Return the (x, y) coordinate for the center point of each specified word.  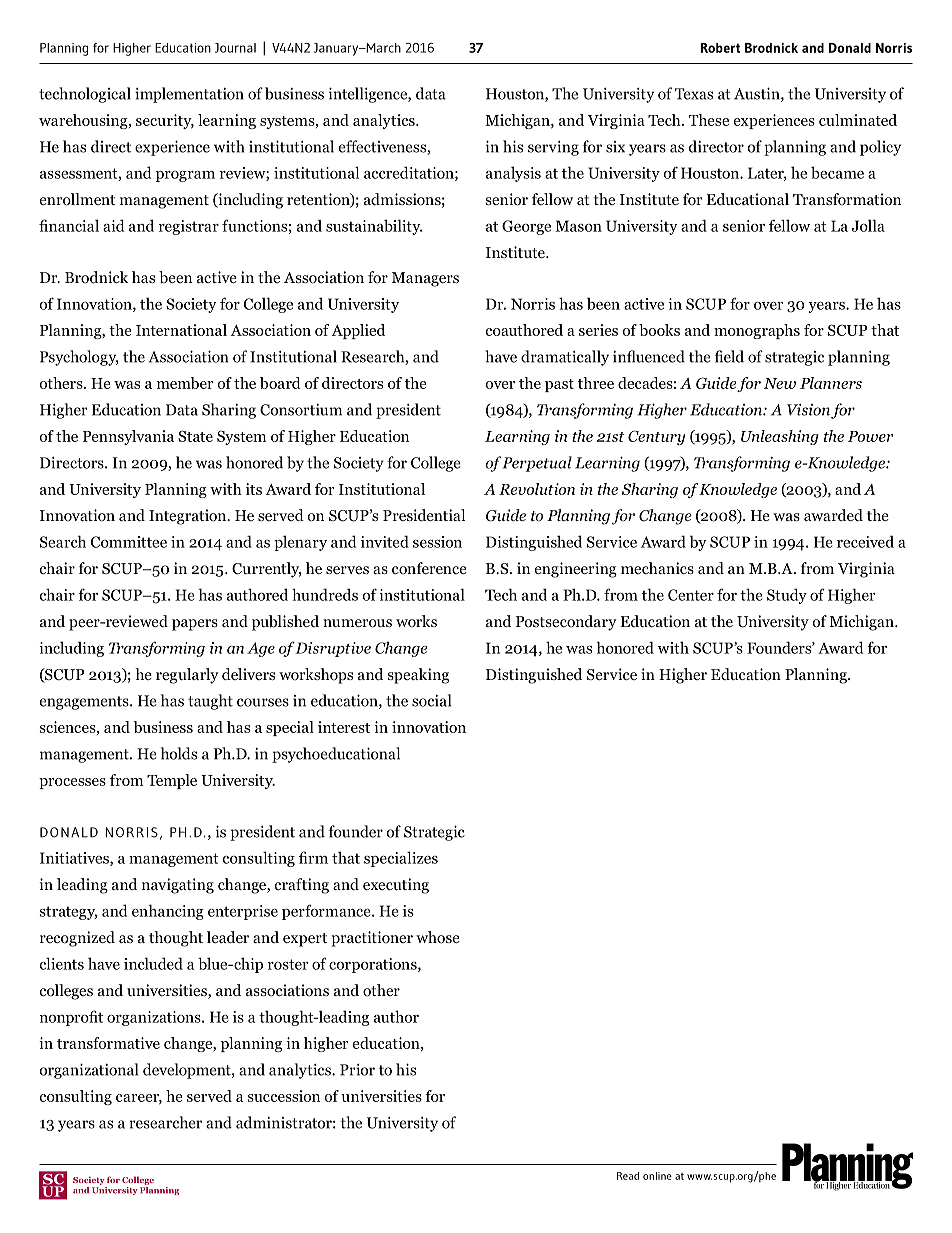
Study (787, 596)
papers (195, 625)
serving (553, 148)
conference (429, 568)
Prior (357, 1070)
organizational (88, 1071)
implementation (189, 95)
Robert (720, 48)
